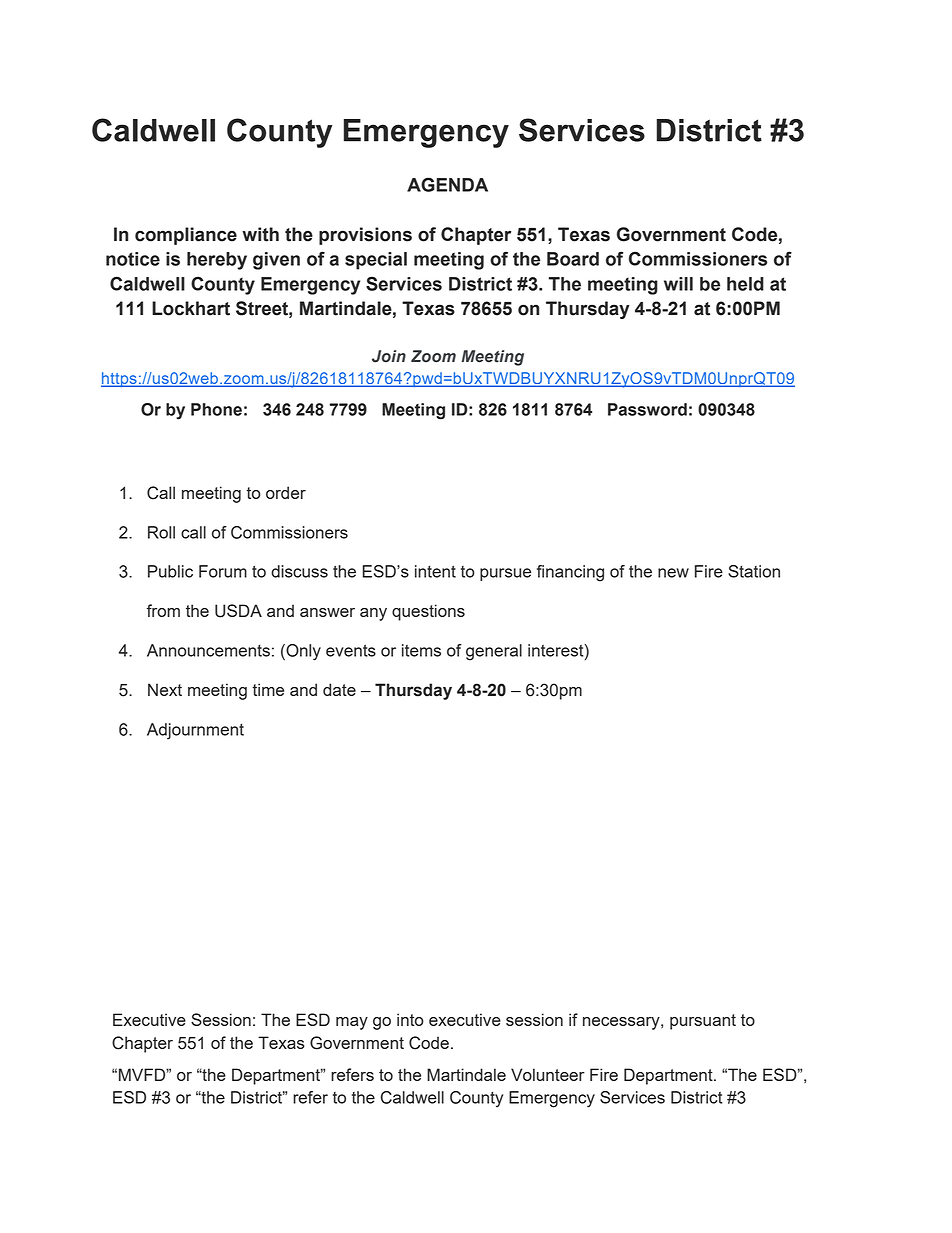 This image has width=952, height=1233. Describe the element at coordinates (208, 650) in the image. I see `Announcements` at that location.
